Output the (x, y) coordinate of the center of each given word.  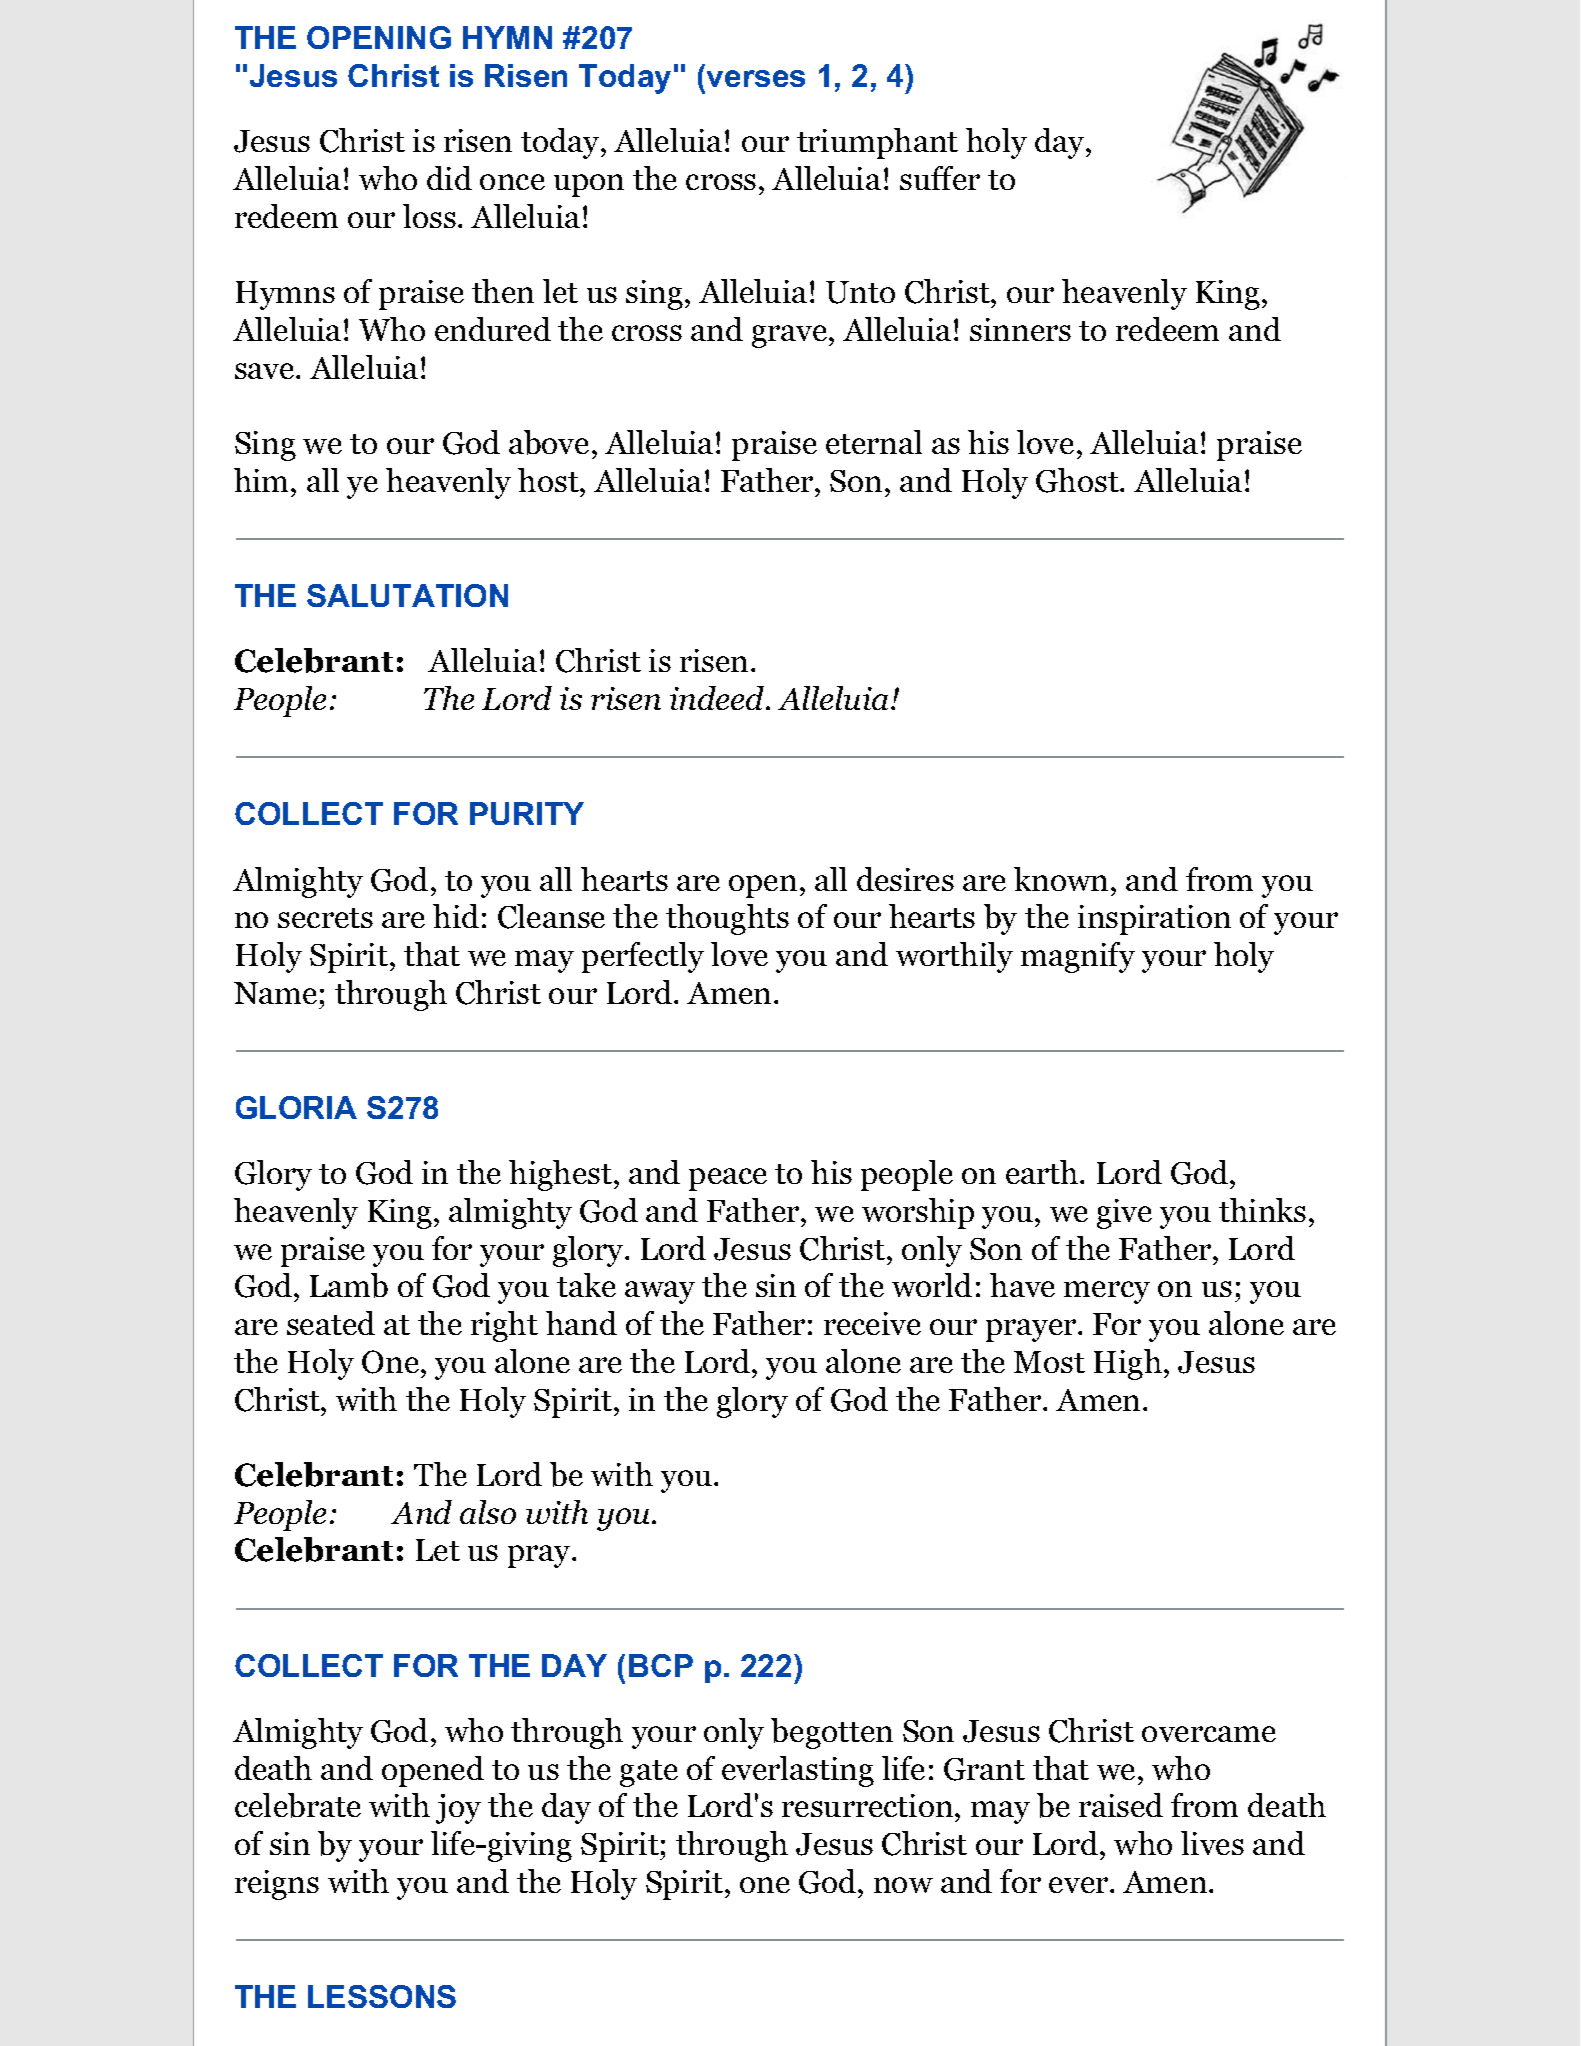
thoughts (727, 919)
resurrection (869, 1805)
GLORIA (296, 1107)
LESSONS (382, 1996)
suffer (940, 178)
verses (756, 78)
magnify (1078, 957)
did (449, 178)
